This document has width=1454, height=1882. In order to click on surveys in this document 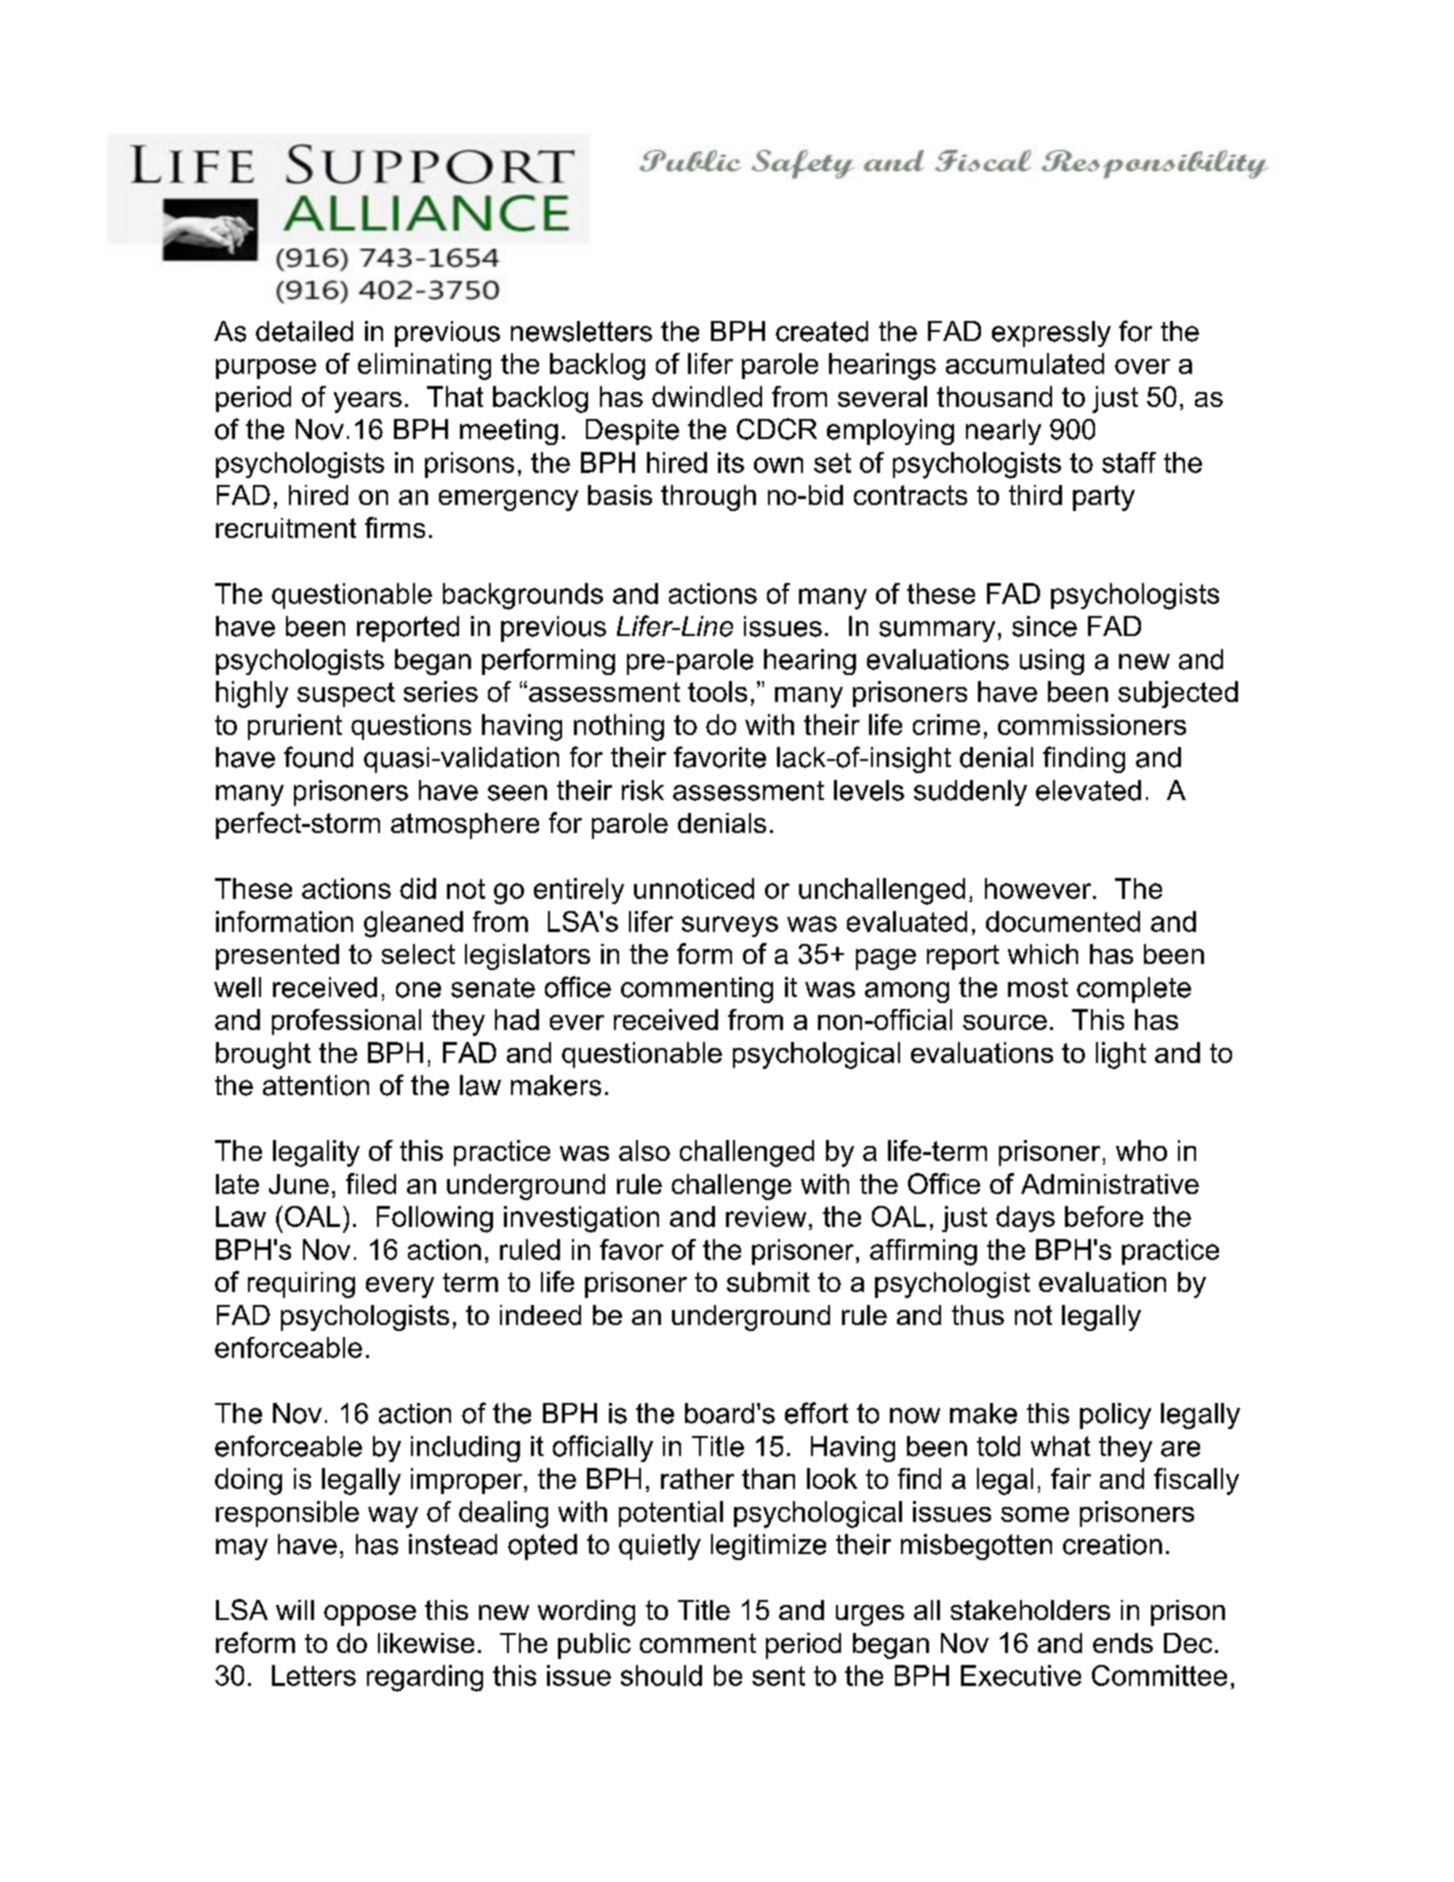, I will do `click(730, 926)`.
